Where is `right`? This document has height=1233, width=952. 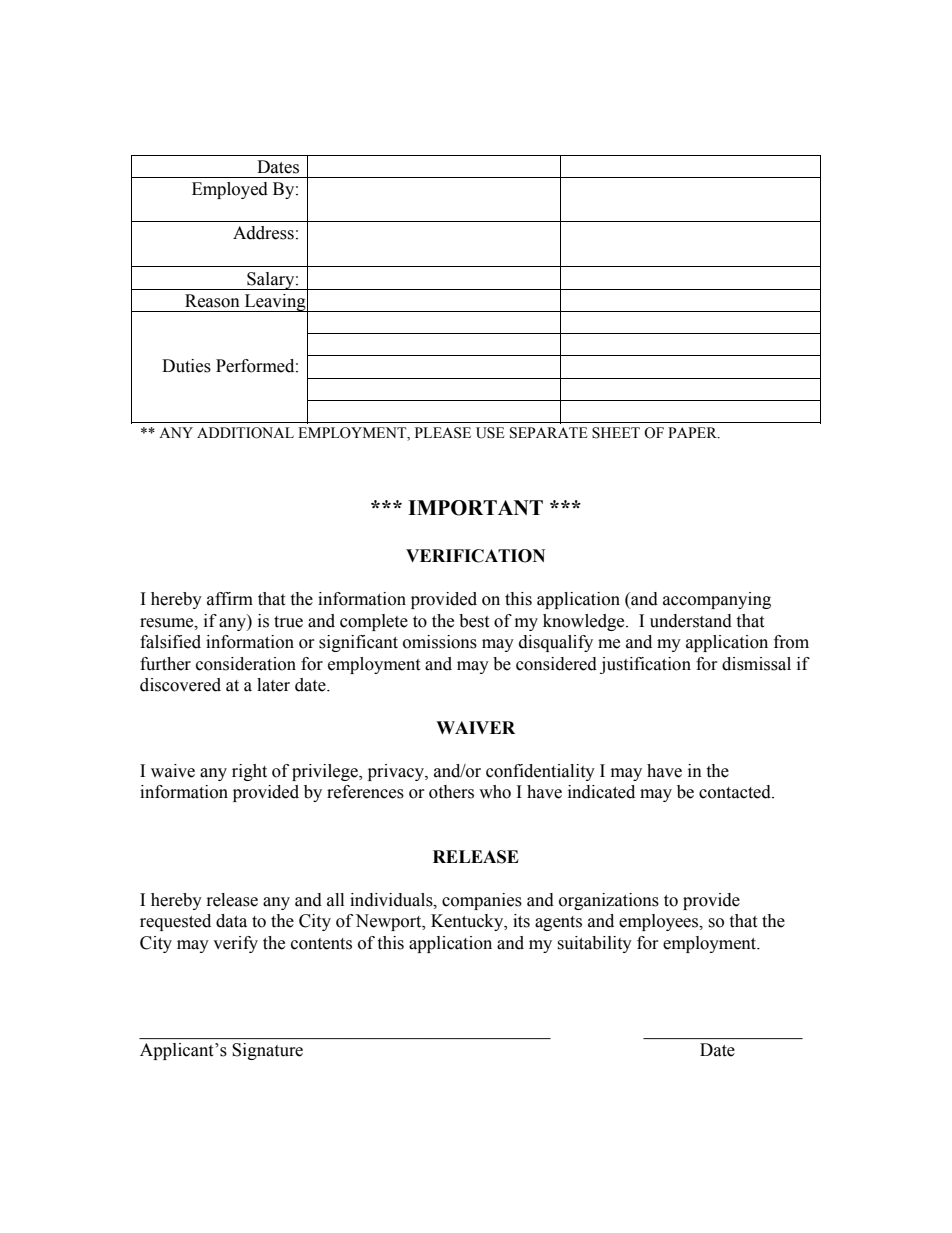 right is located at coordinates (249, 772).
